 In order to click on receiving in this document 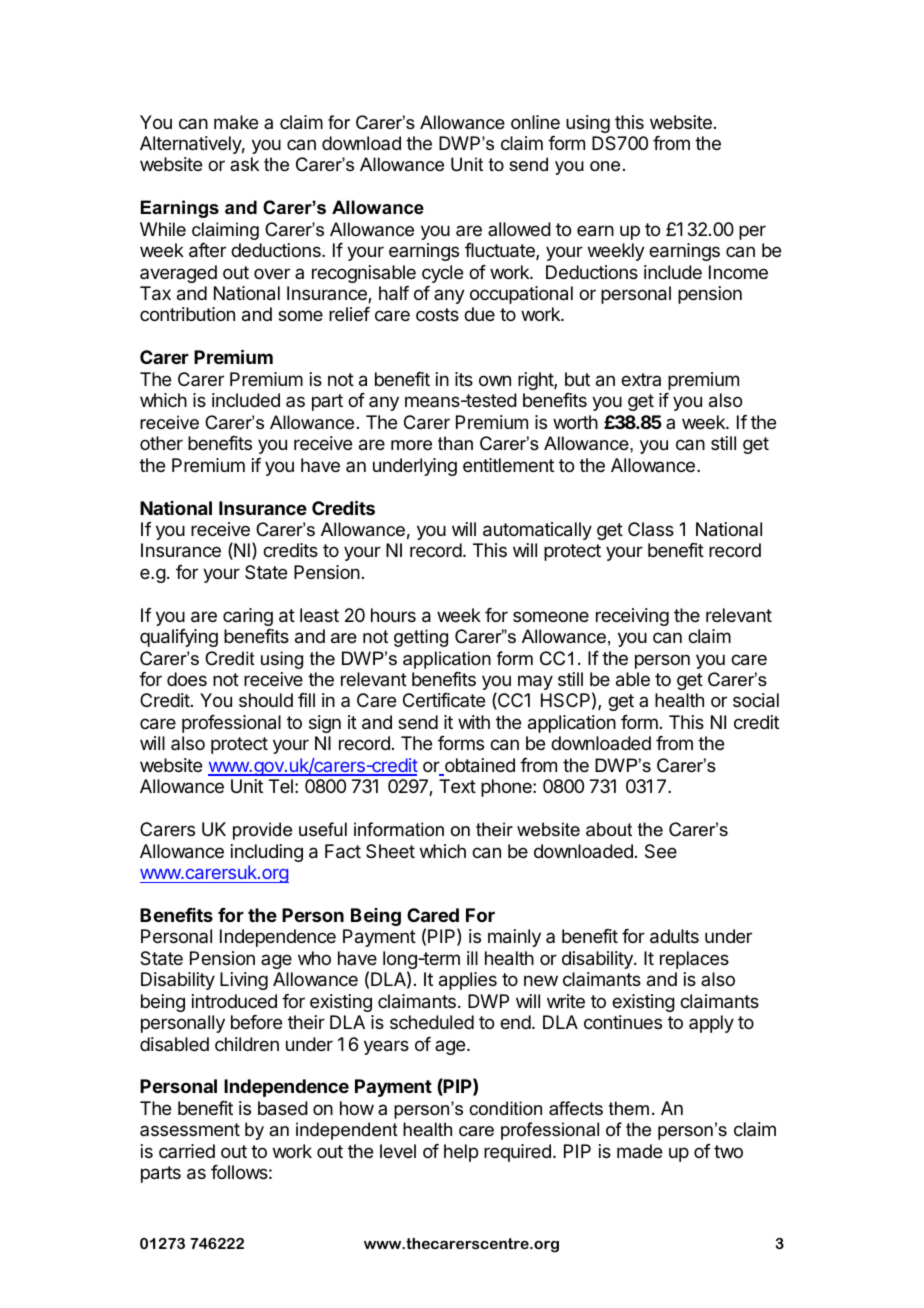, I will do `click(632, 617)`.
